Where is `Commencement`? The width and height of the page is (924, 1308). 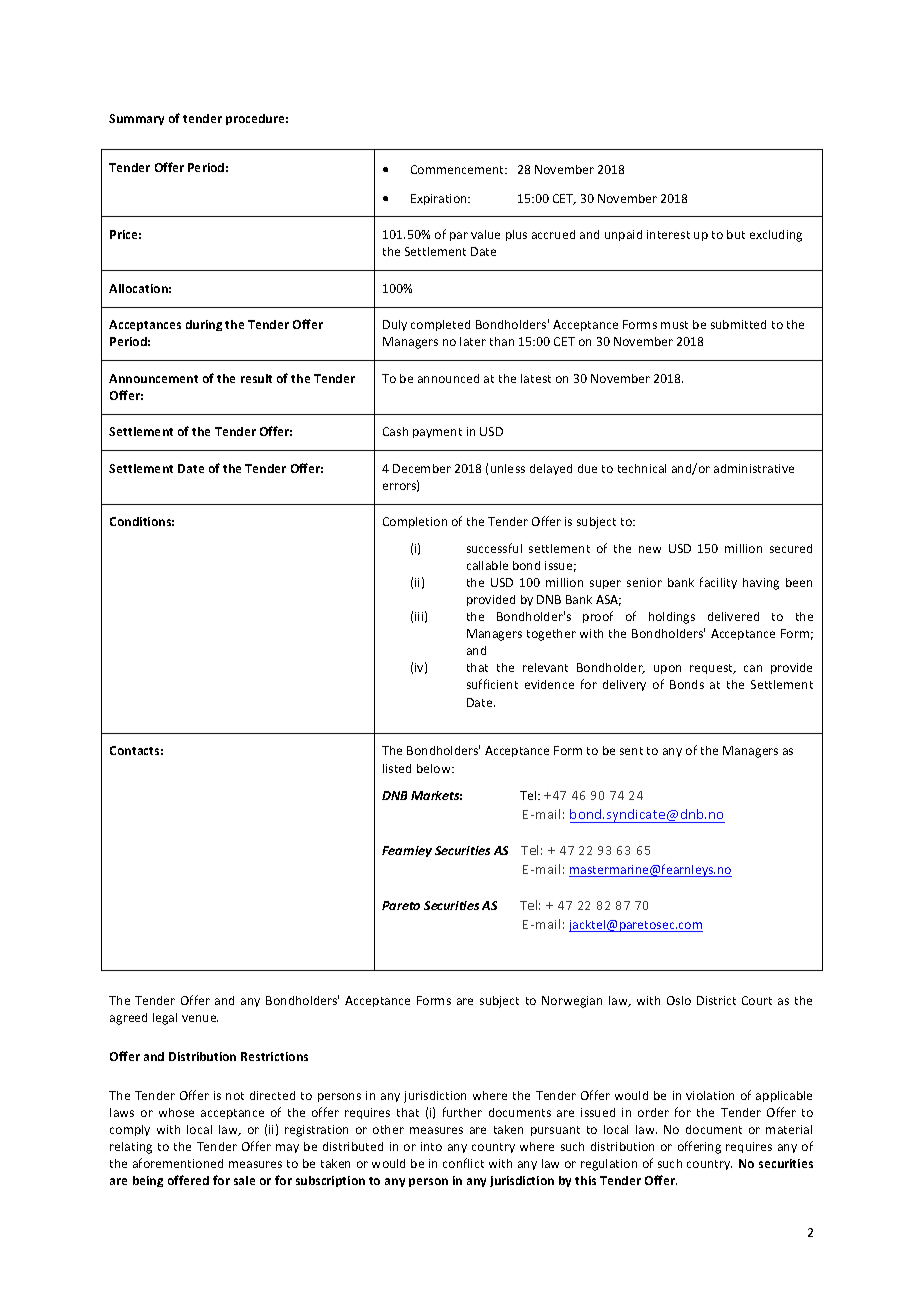
Commencement is located at coordinates (459, 169).
